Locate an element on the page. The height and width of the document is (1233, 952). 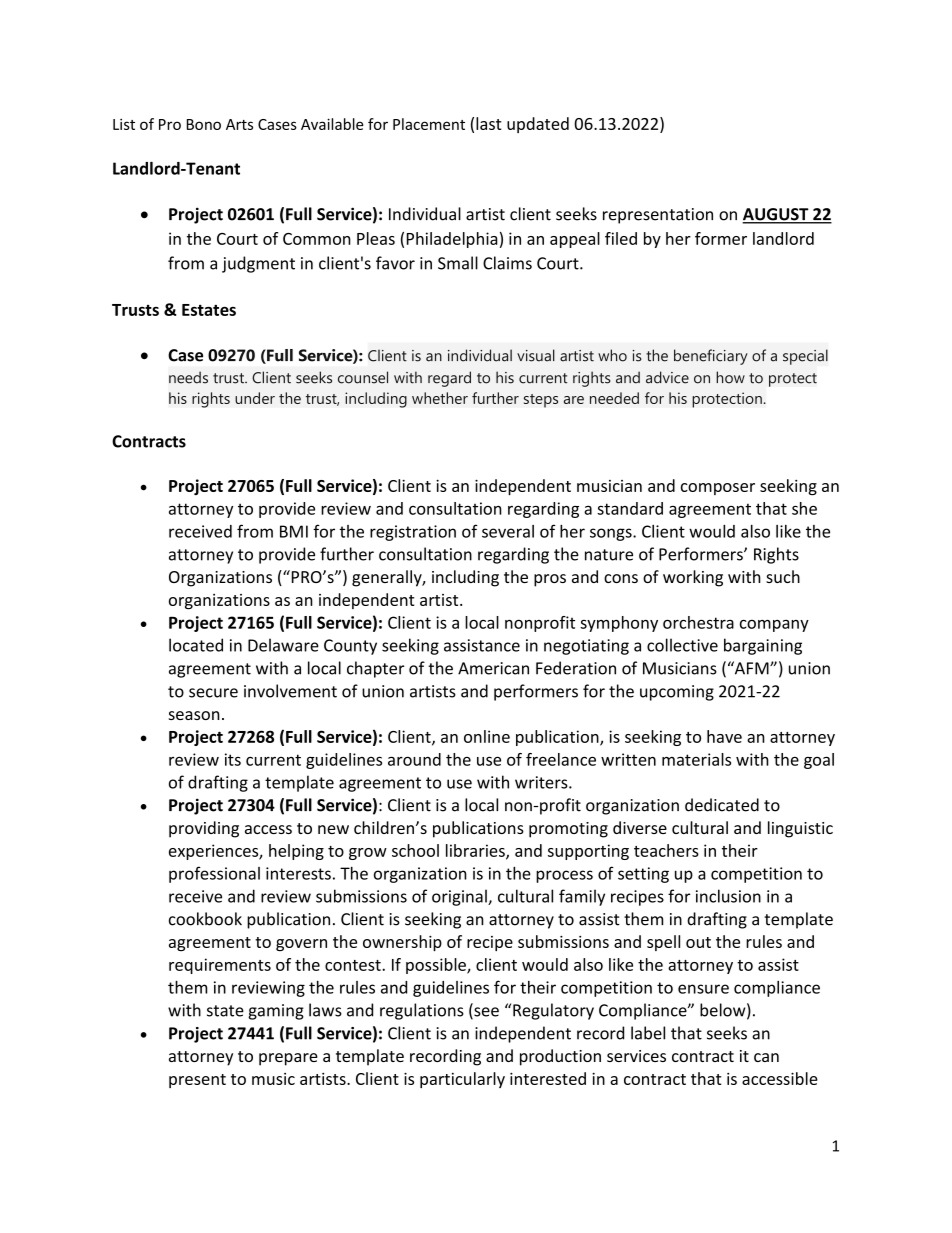
Bono is located at coordinates (204, 124).
